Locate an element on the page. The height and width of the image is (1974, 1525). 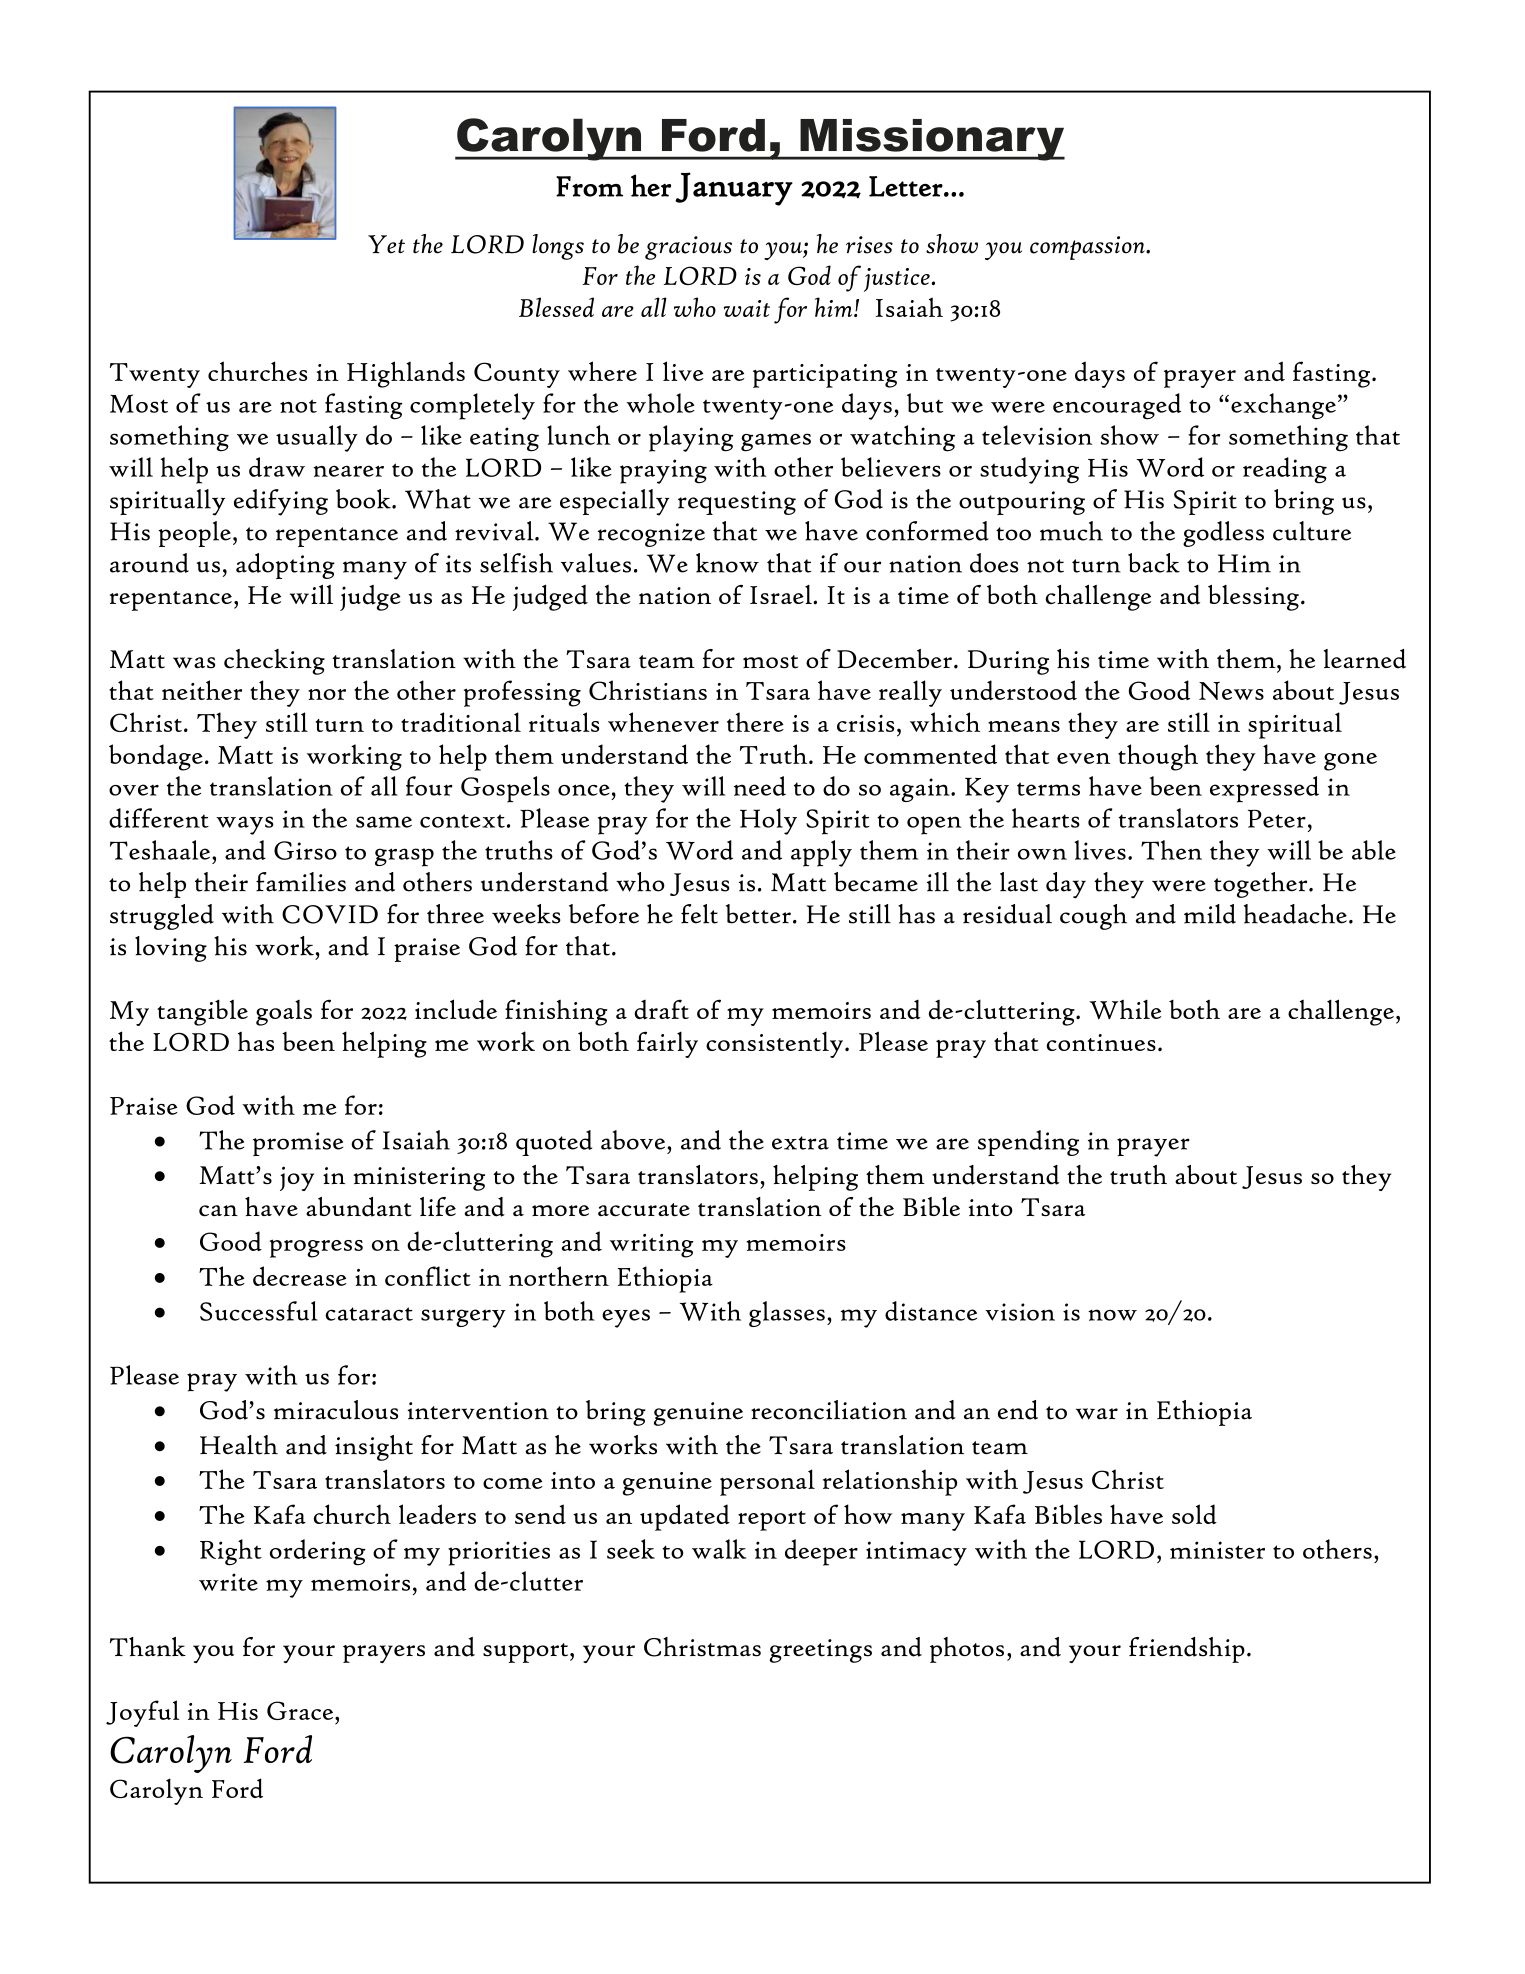
greetings is located at coordinates (821, 1651).
